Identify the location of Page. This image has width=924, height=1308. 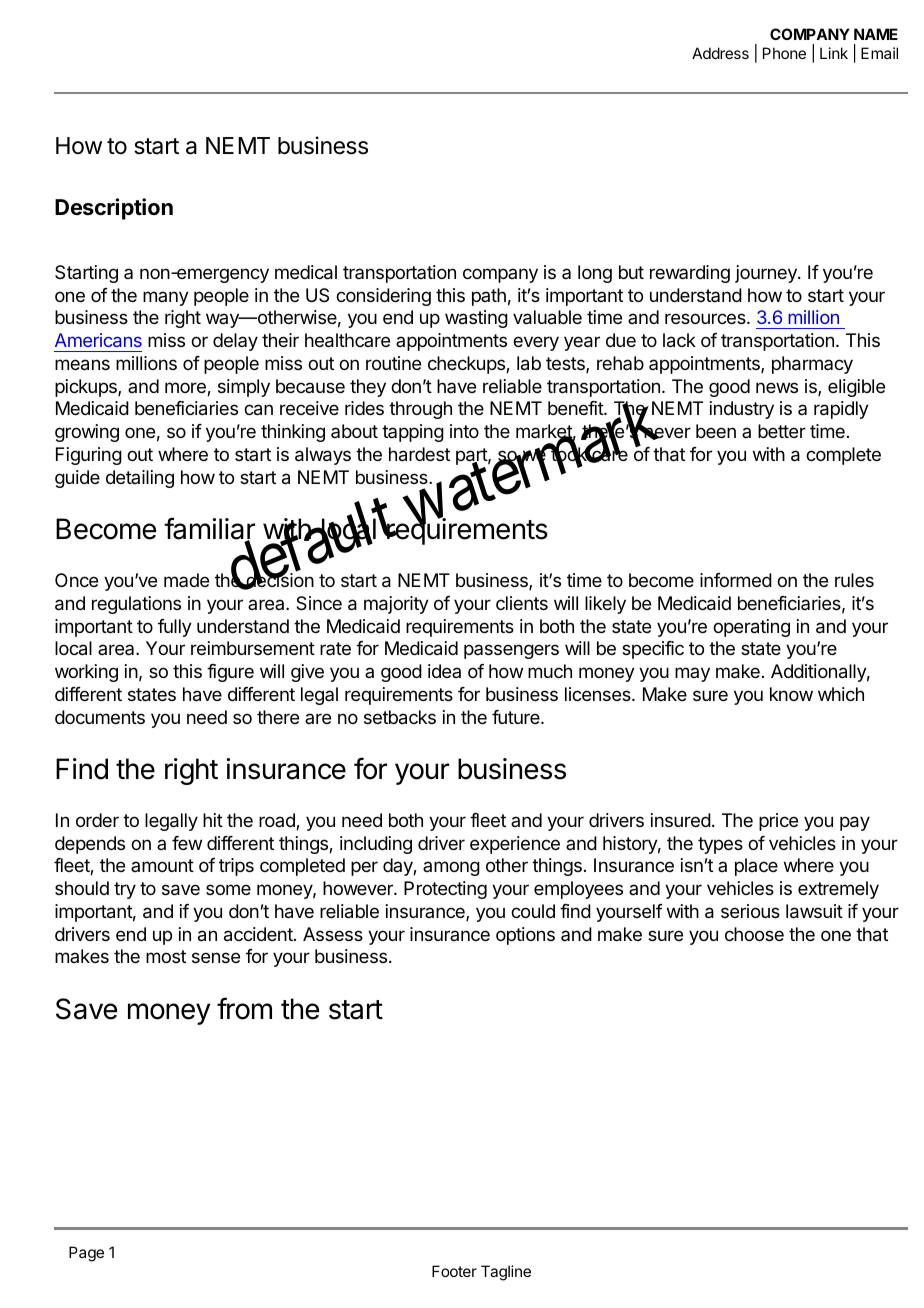
(86, 1254).
